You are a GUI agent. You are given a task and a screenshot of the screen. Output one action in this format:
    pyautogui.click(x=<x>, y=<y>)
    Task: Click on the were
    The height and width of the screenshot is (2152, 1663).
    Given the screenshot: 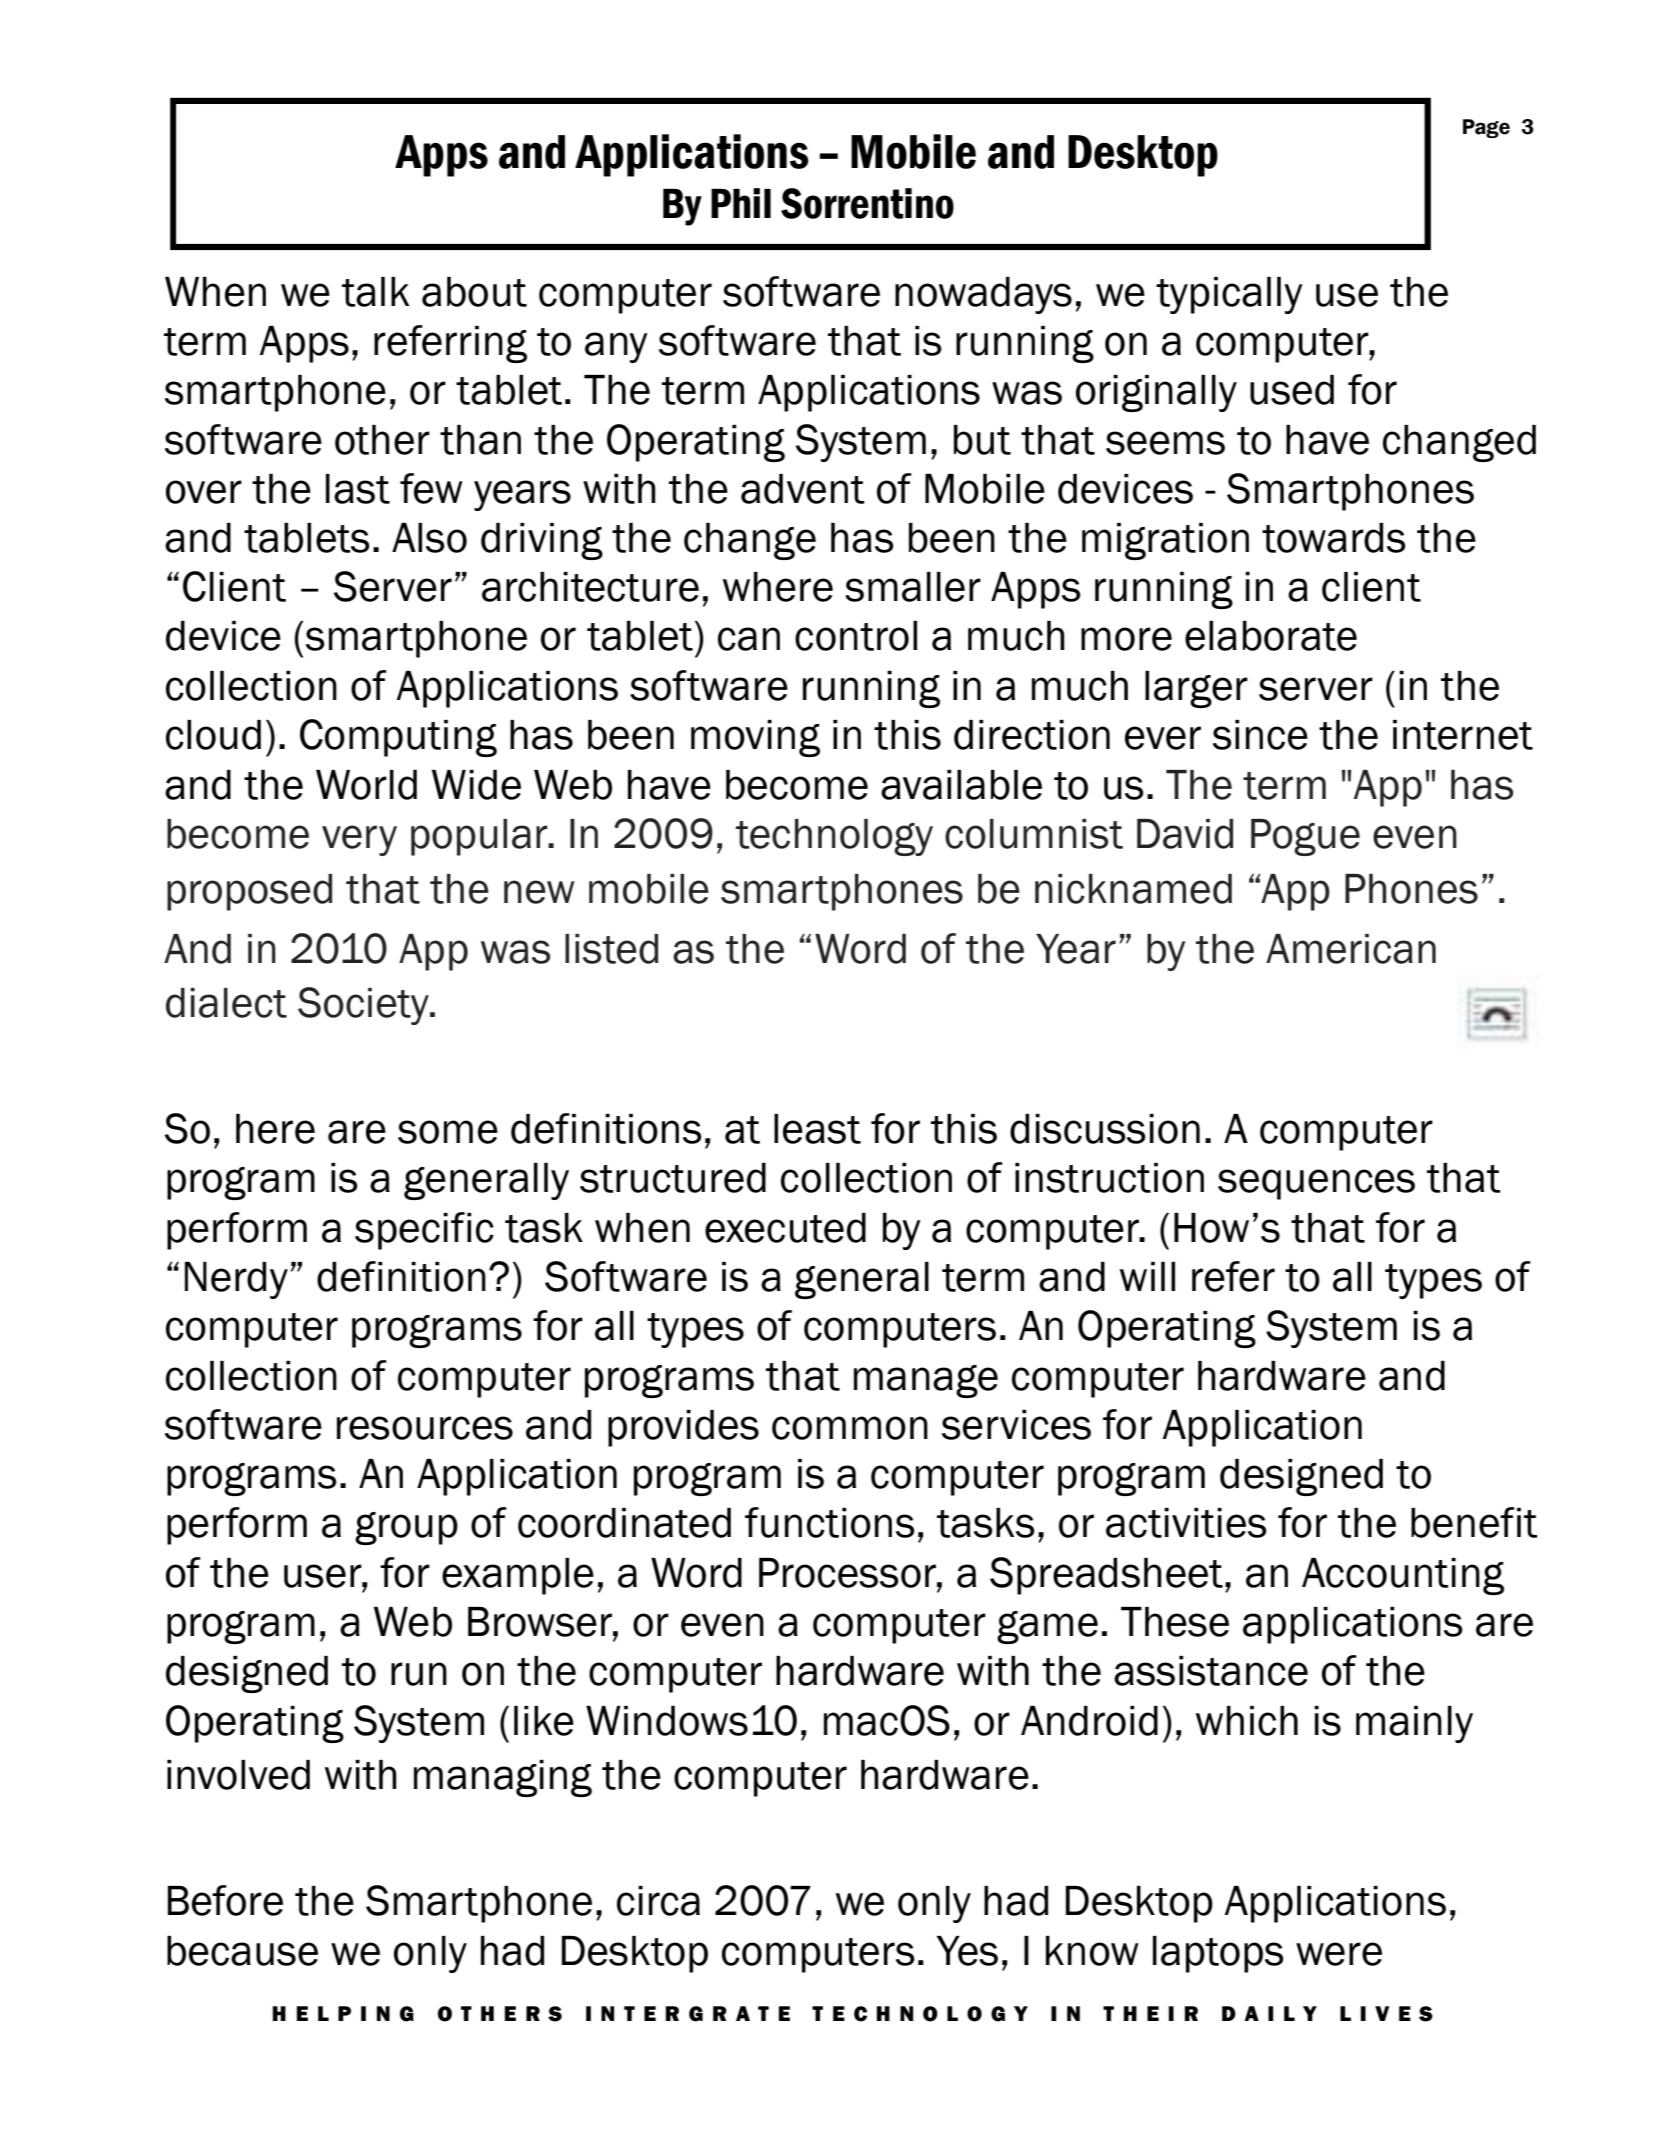 What is the action you would take?
    pyautogui.click(x=1339, y=1954)
